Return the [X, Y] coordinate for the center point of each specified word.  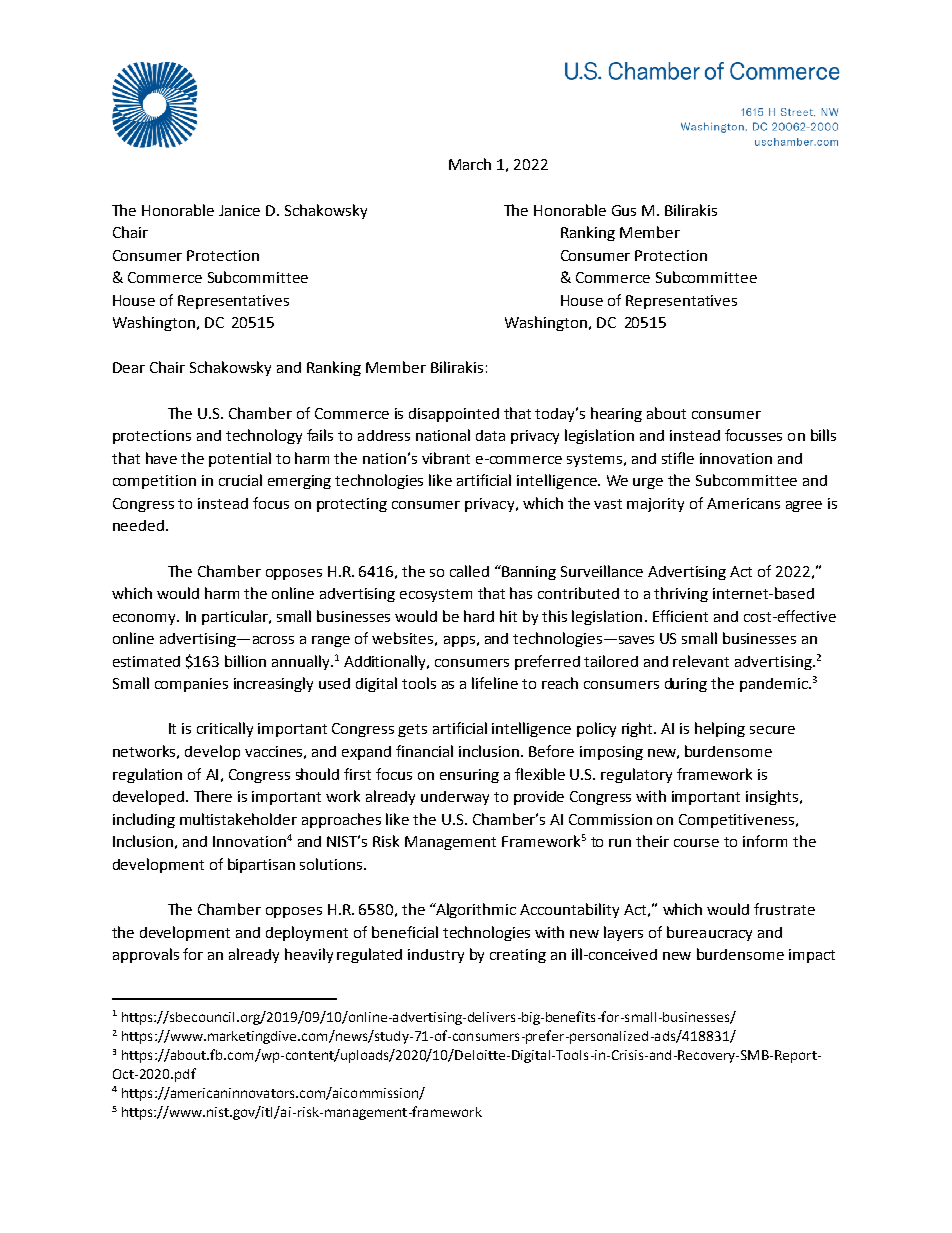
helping [720, 729]
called [469, 571]
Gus [624, 210]
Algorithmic [475, 910]
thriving [681, 594]
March [470, 164]
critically [225, 729]
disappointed [454, 415]
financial [424, 751]
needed [138, 525]
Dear [129, 367]
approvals [146, 955]
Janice [239, 210]
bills [823, 435]
